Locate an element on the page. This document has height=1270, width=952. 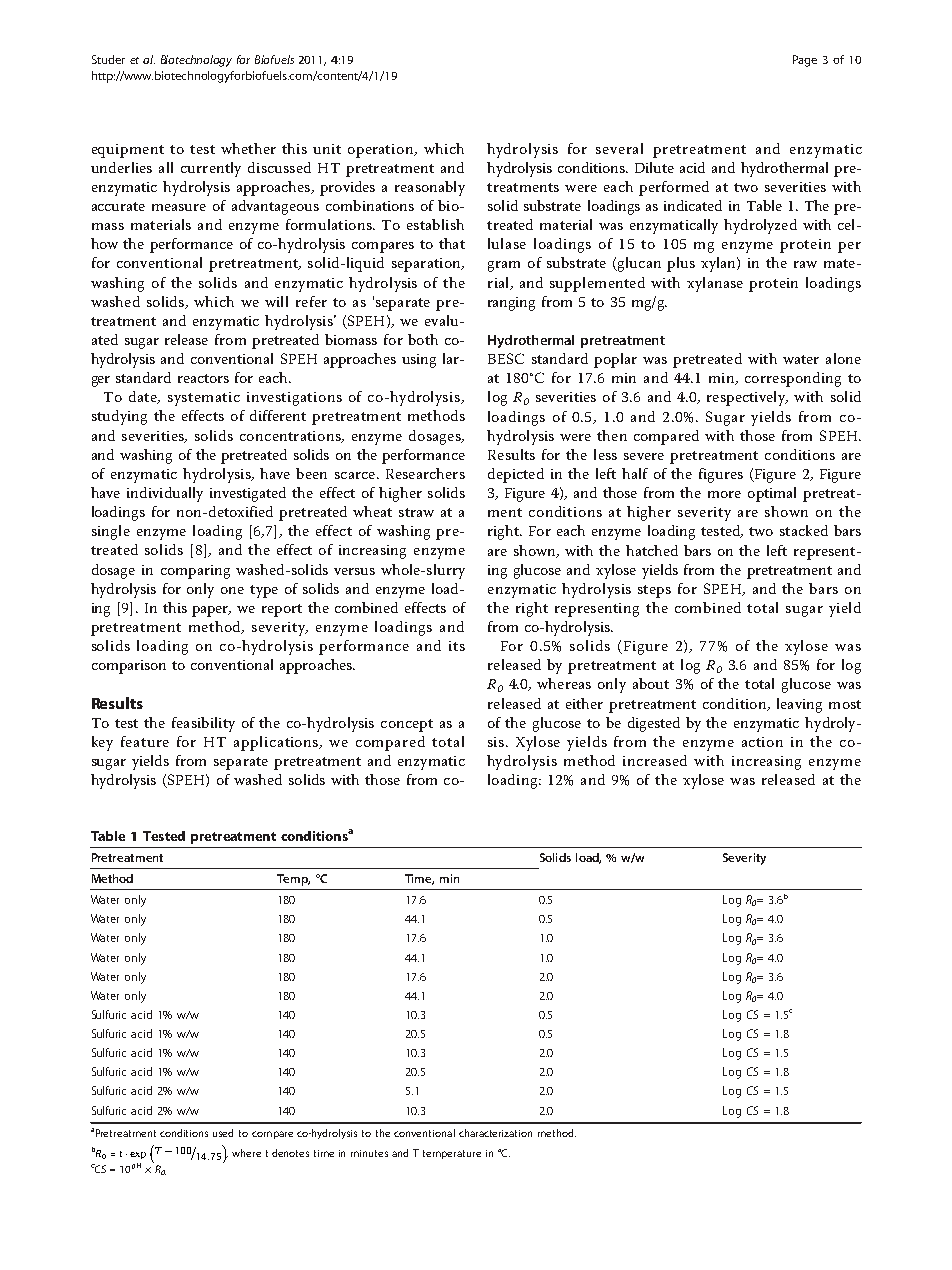
characterization is located at coordinates (495, 1133).
